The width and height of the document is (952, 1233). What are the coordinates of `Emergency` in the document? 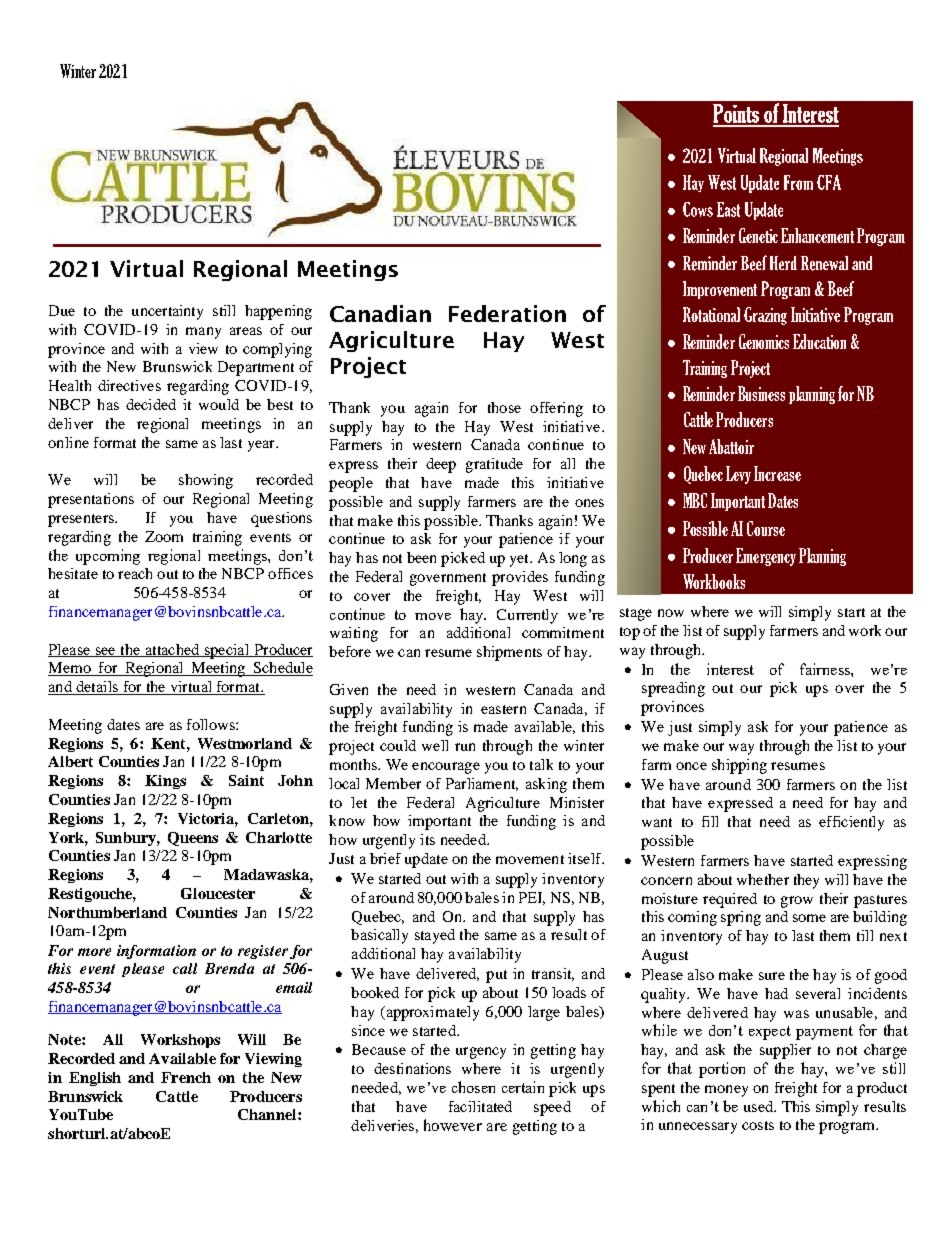 It's located at (766, 557).
